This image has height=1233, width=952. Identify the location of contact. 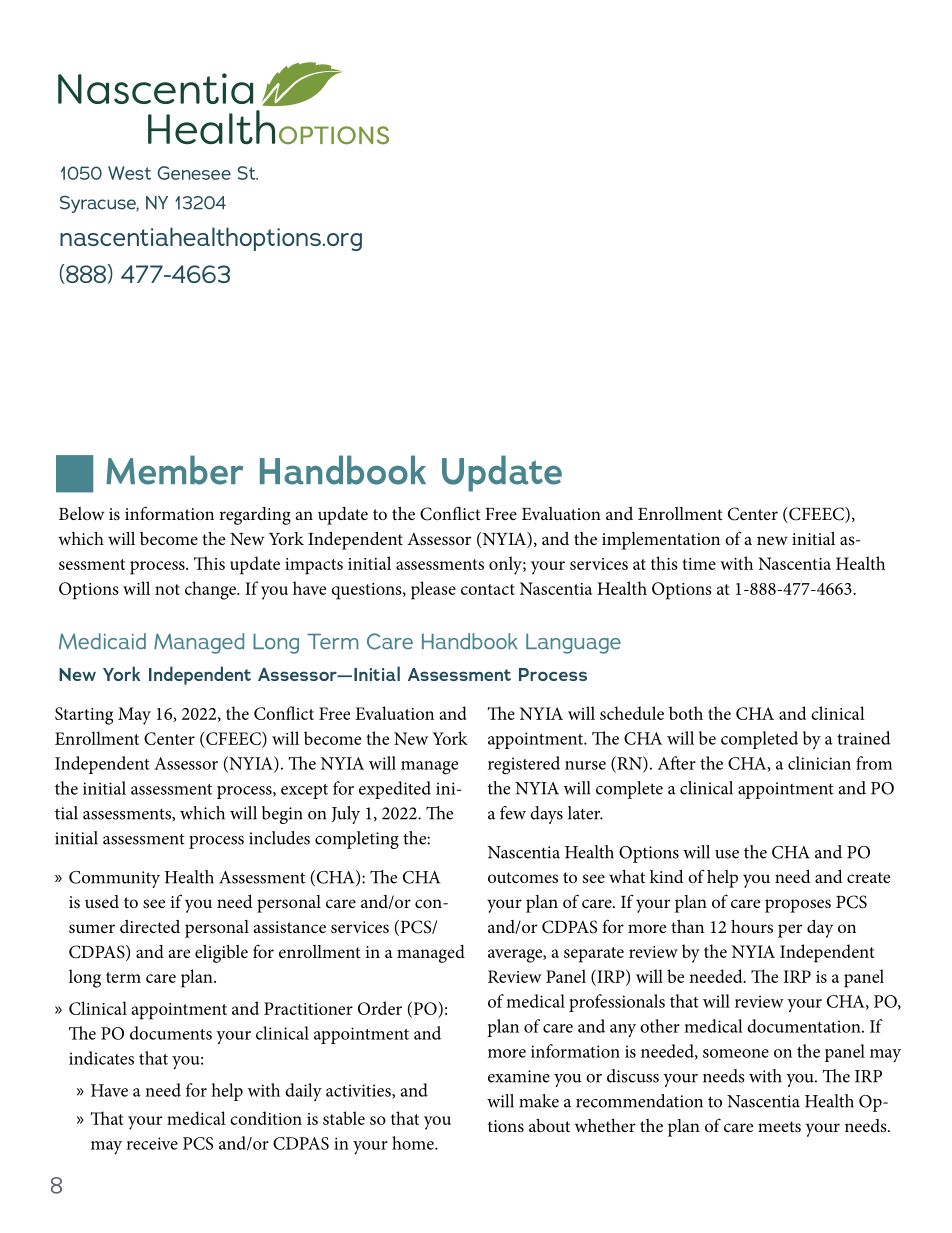
(488, 589).
